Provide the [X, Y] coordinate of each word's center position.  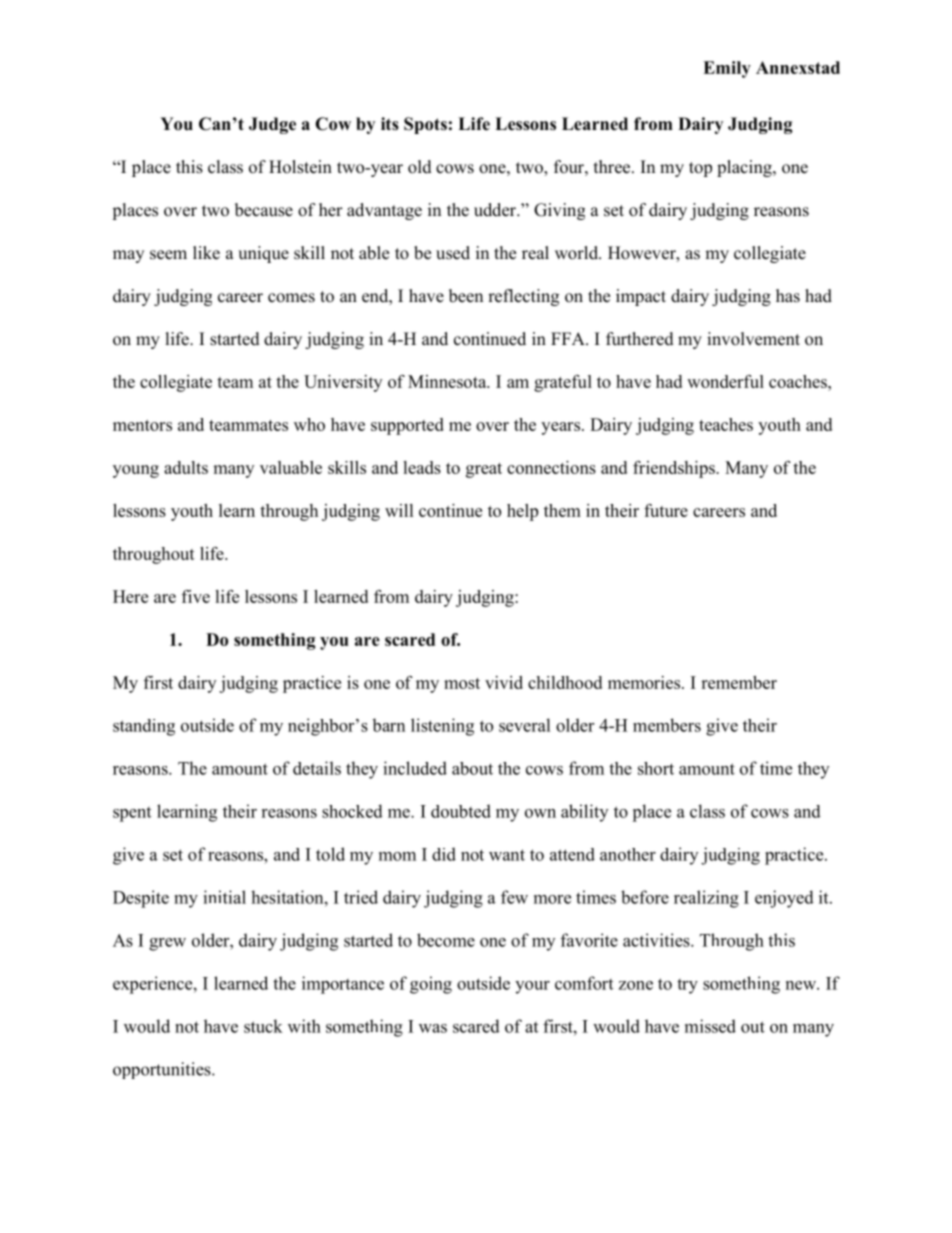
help [522, 512]
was [433, 1028]
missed [710, 1026]
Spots [425, 125]
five [196, 596]
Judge [272, 125]
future [666, 510]
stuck [263, 1026]
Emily [727, 69]
